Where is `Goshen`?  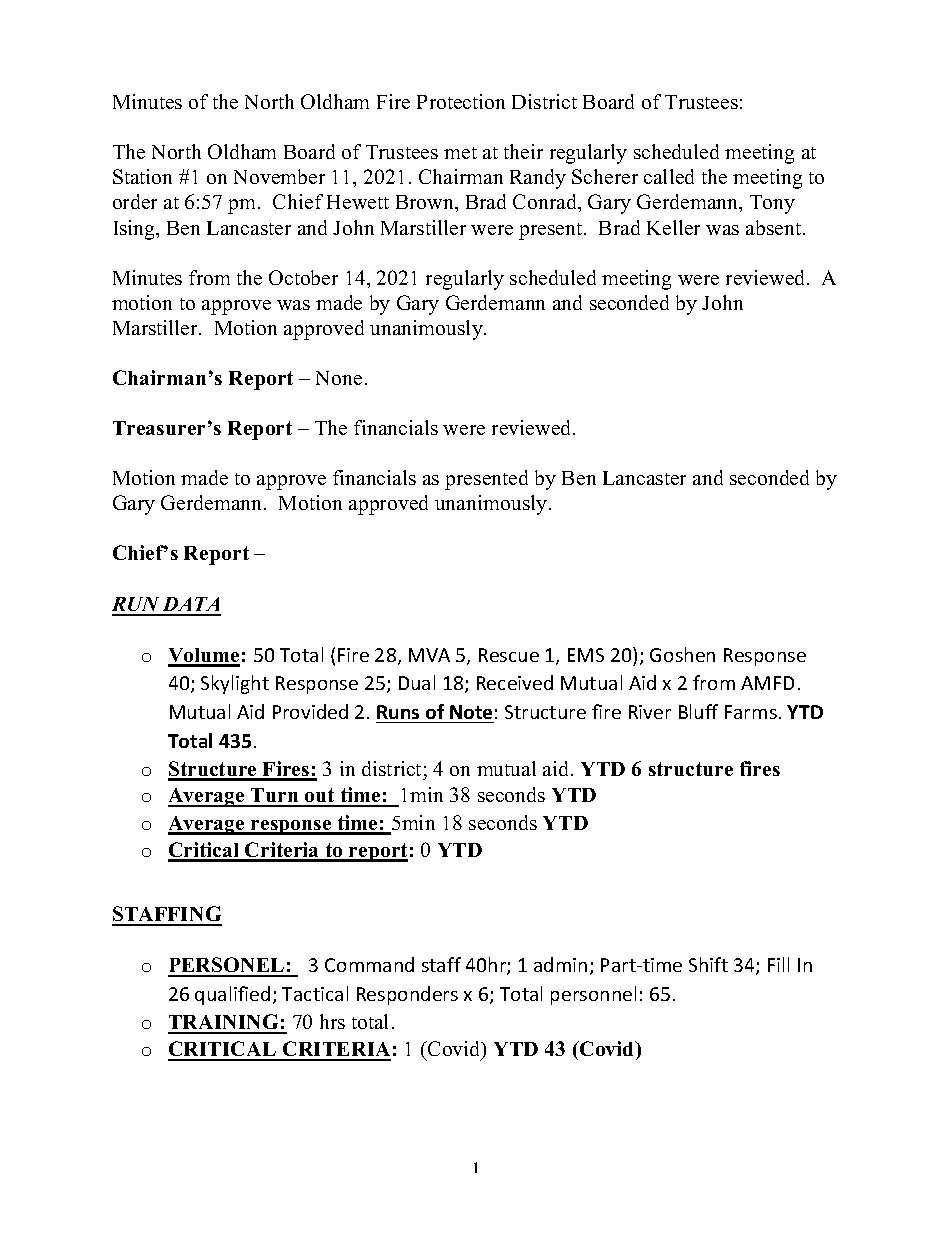
Goshen is located at coordinates (682, 654).
